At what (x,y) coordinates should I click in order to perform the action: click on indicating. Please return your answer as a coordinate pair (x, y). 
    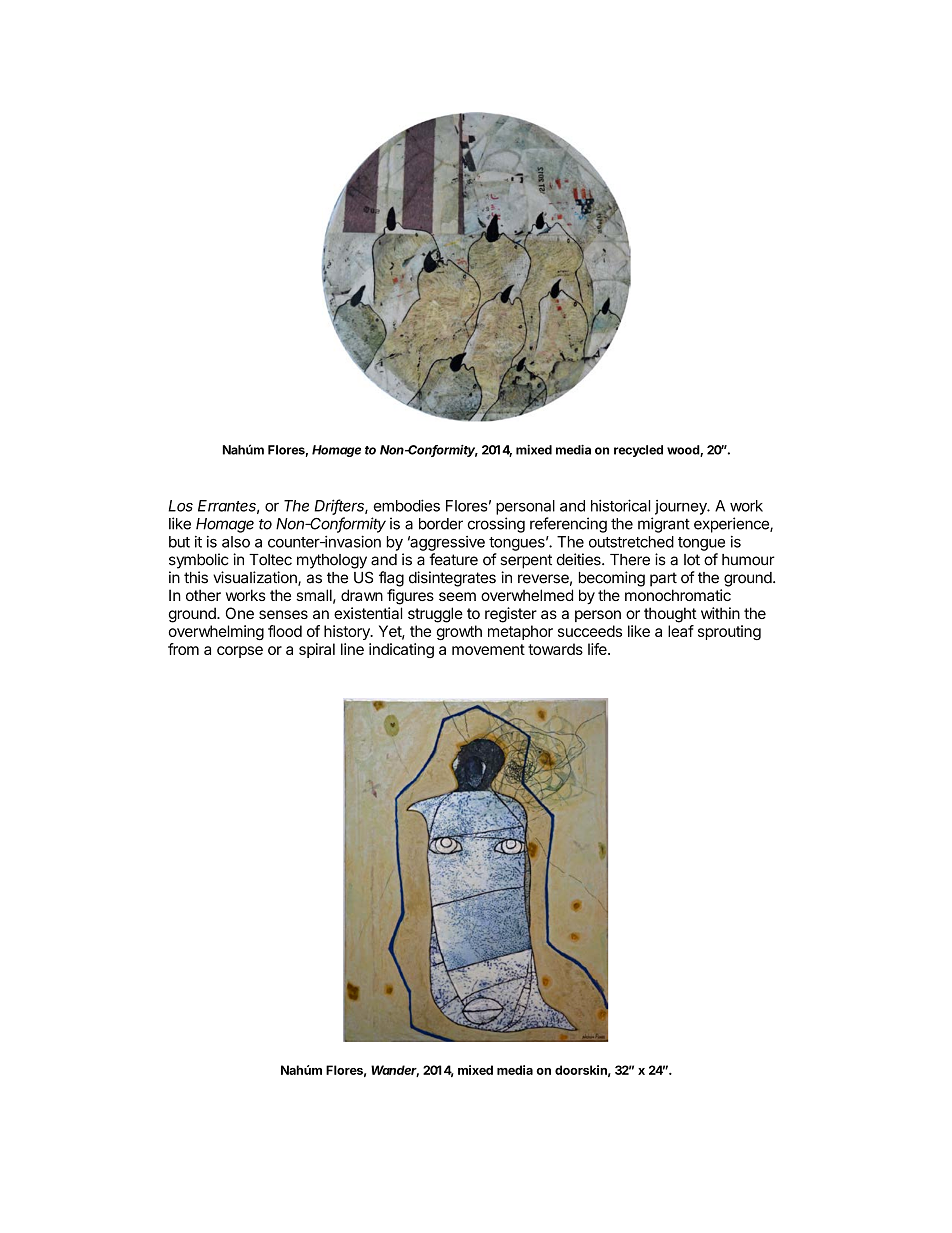
    Looking at the image, I should click on (401, 650).
